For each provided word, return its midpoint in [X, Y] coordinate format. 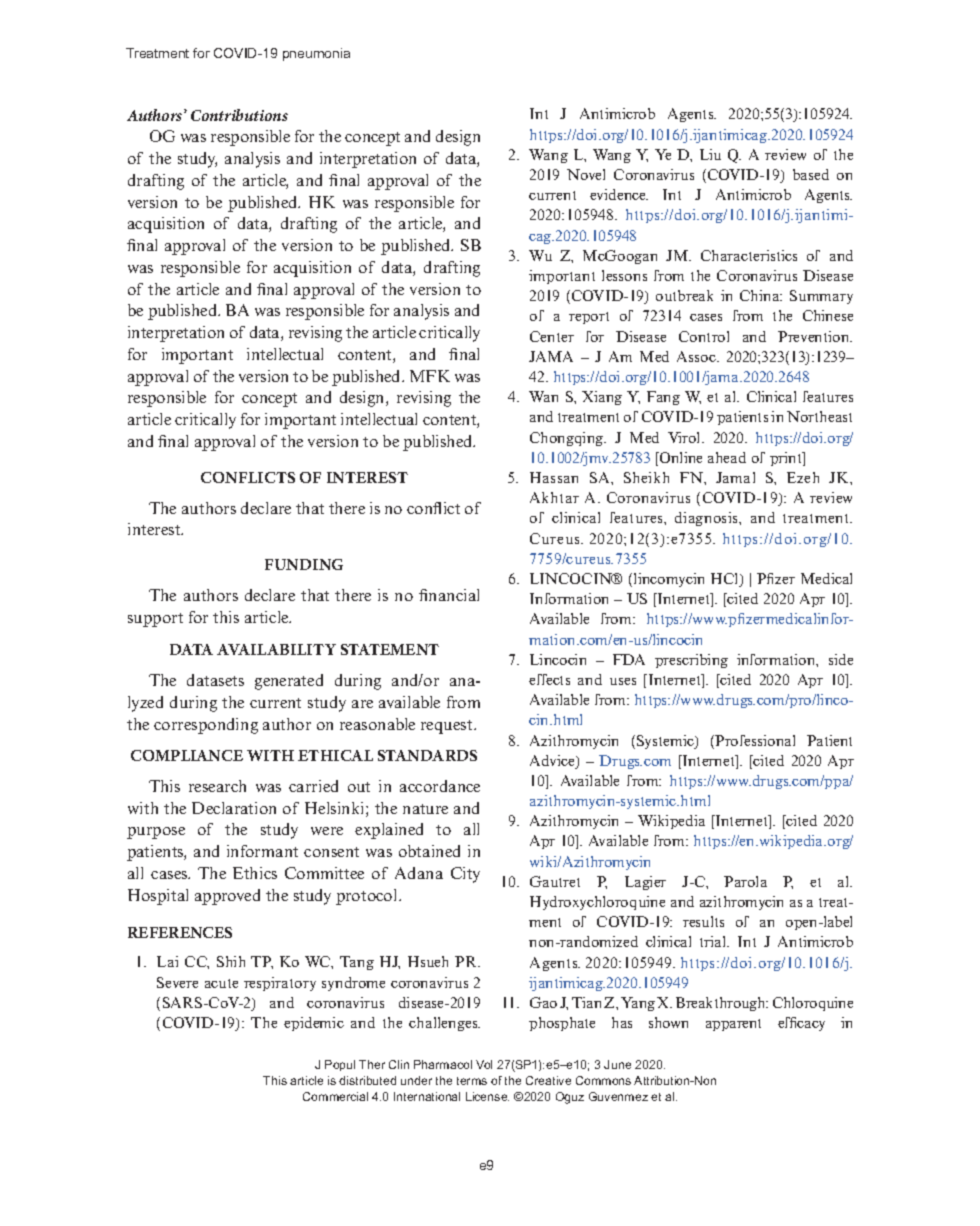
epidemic [314, 1024]
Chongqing [568, 439]
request [448, 727]
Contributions [239, 115]
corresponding [206, 726]
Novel [586, 174]
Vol [484, 1064]
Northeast [819, 416]
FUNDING [304, 564]
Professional [755, 740]
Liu [710, 154]
